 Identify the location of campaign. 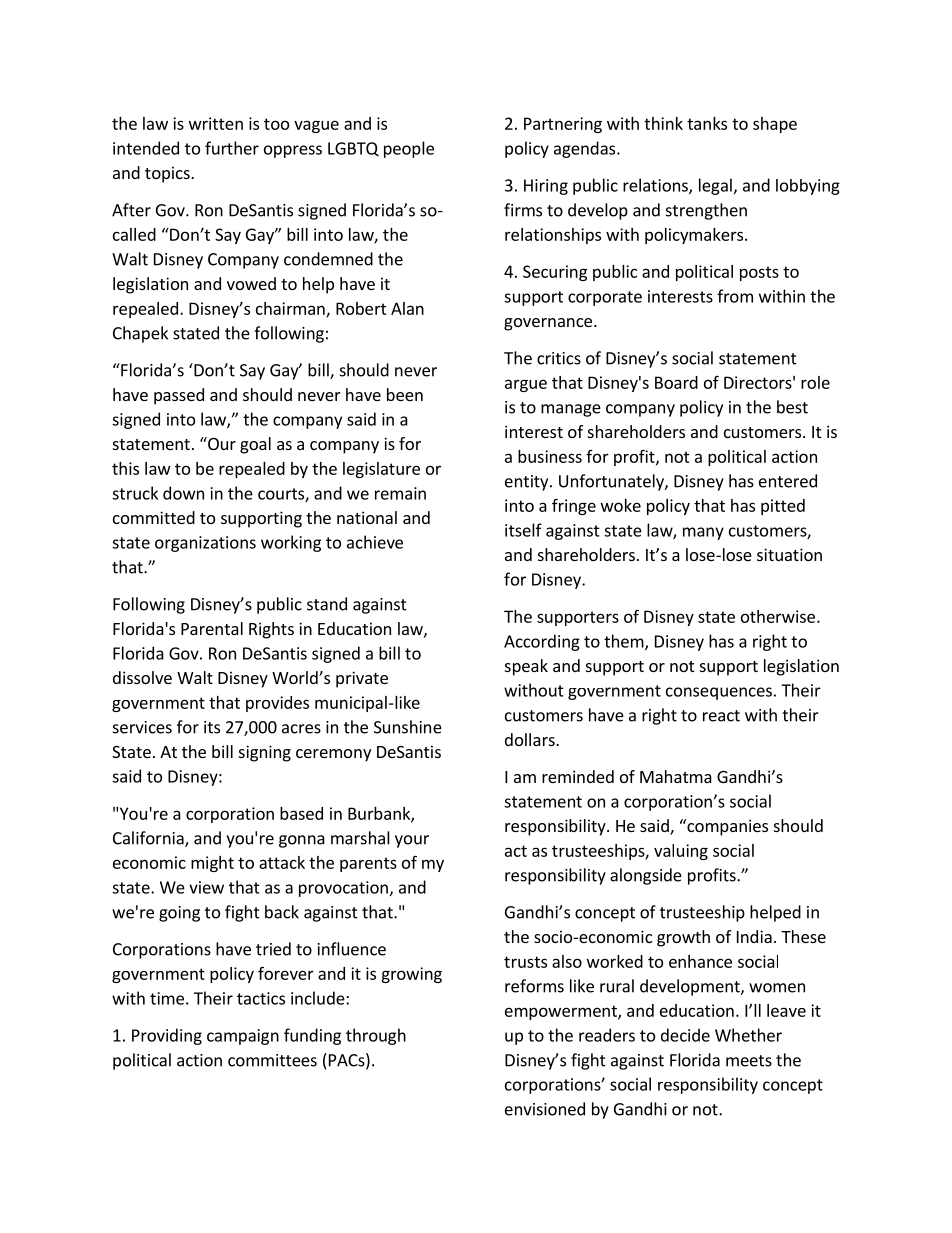
(243, 1037).
